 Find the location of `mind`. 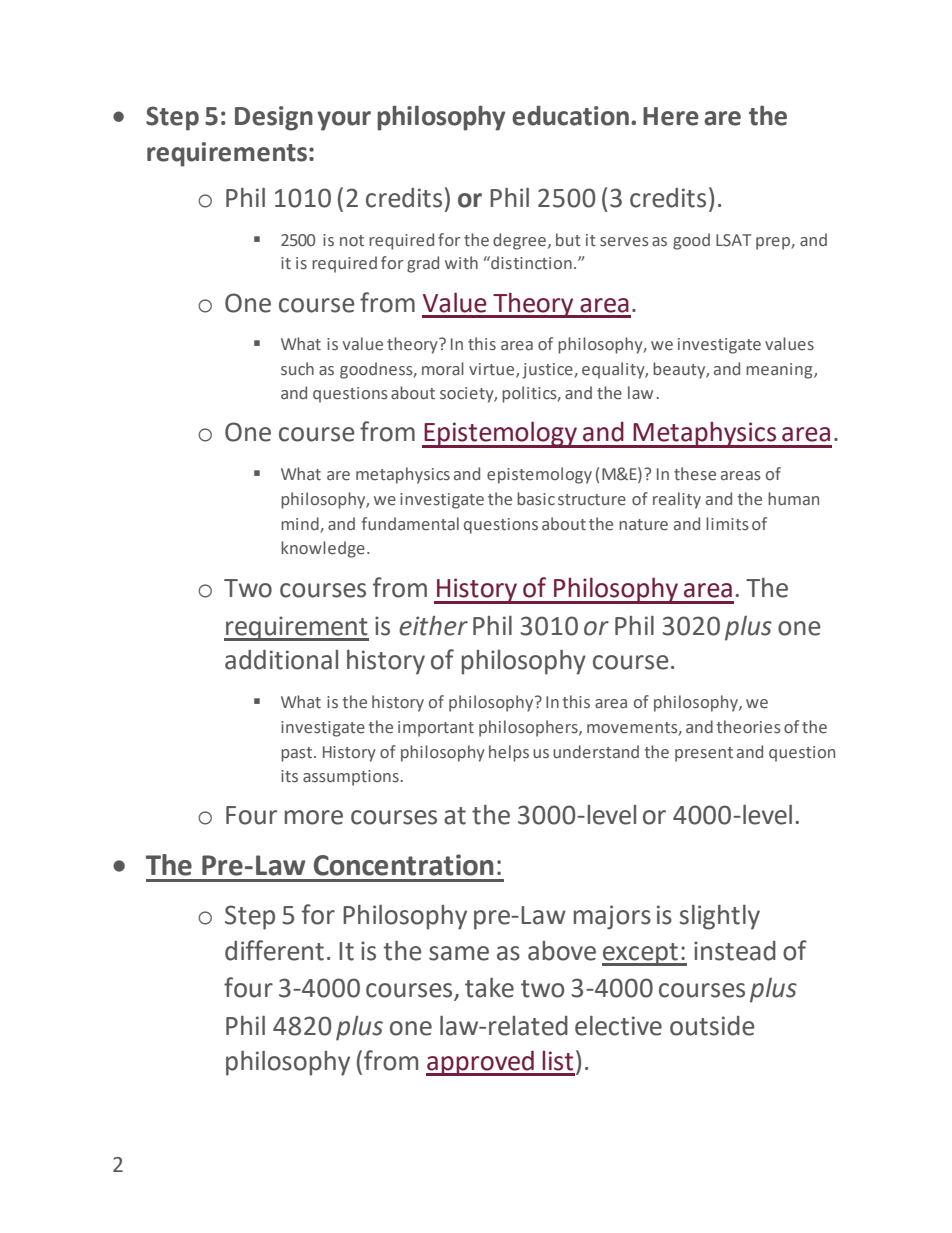

mind is located at coordinates (300, 523).
